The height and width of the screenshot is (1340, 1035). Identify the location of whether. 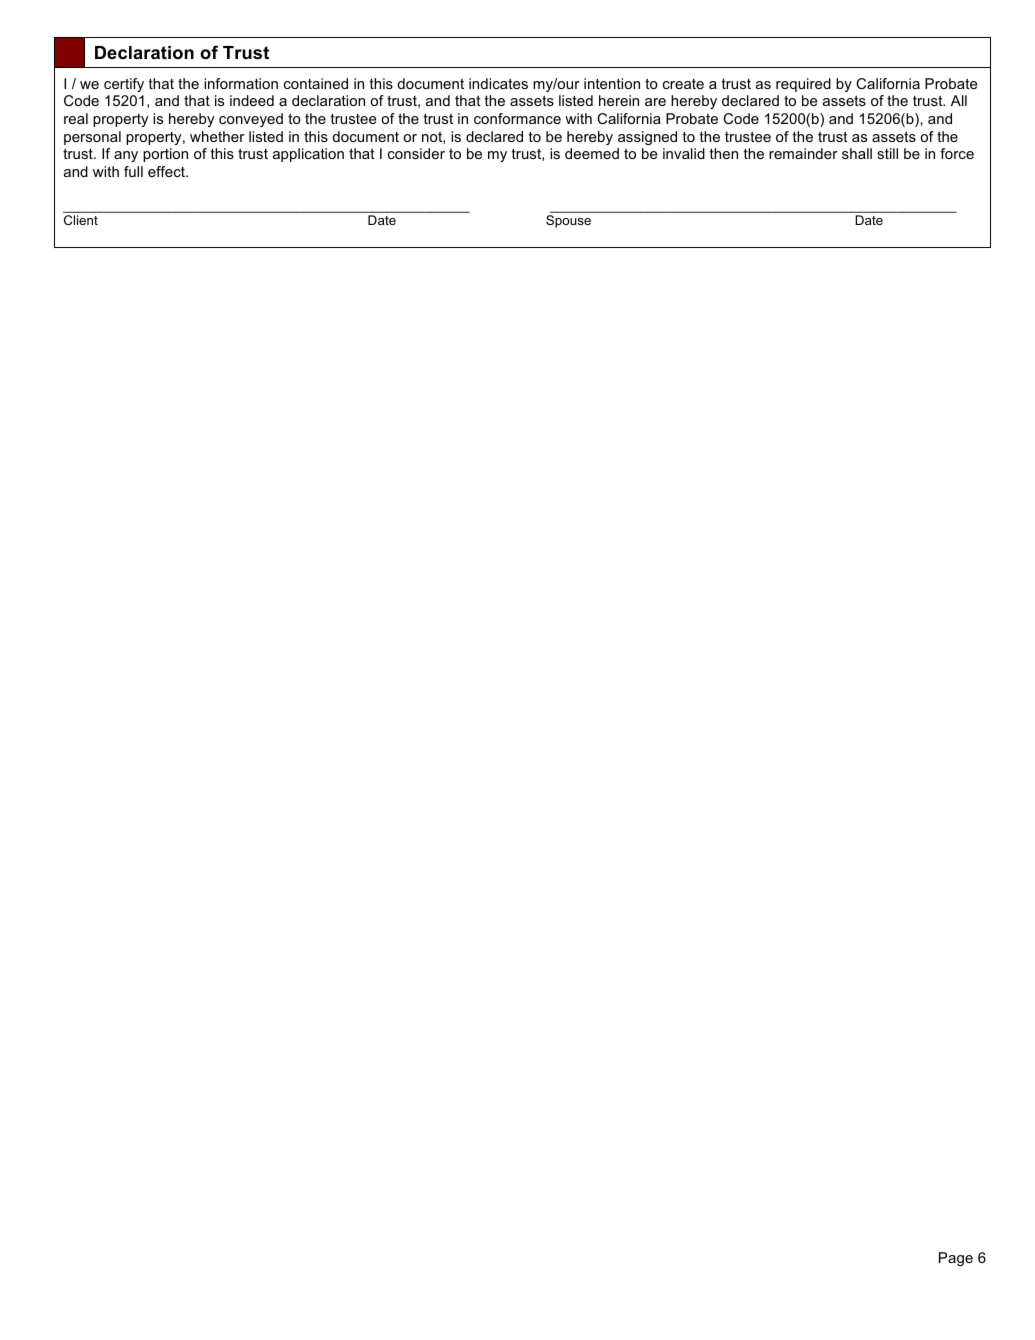
(217, 136).
